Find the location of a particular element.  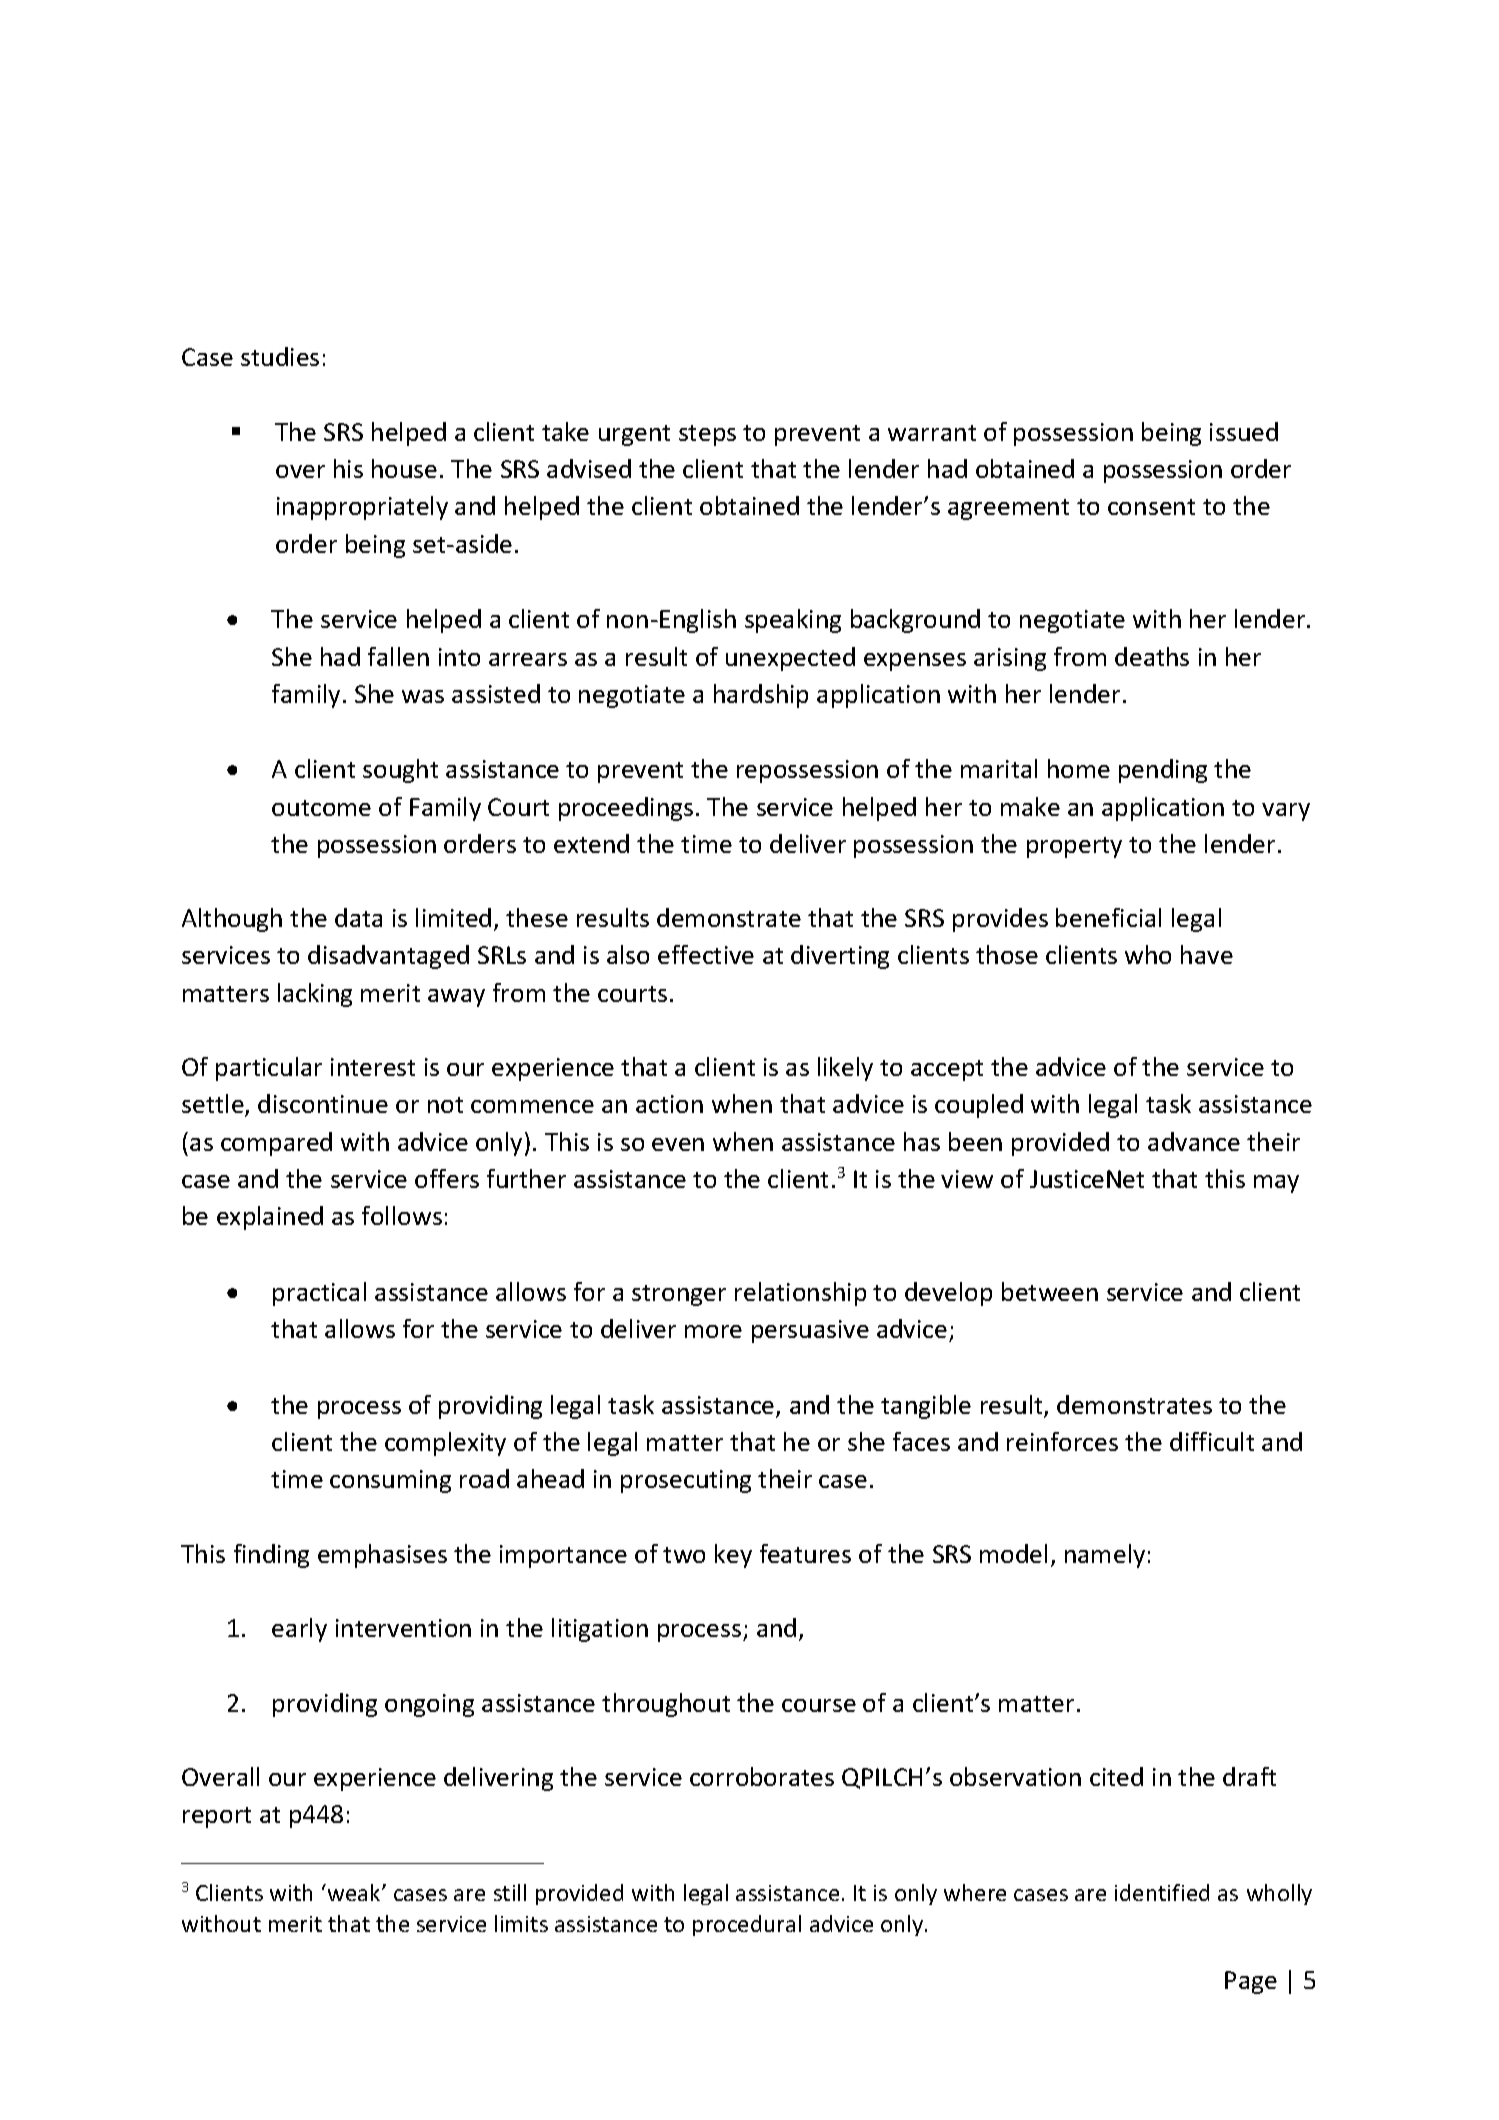

procedural is located at coordinates (747, 1925).
